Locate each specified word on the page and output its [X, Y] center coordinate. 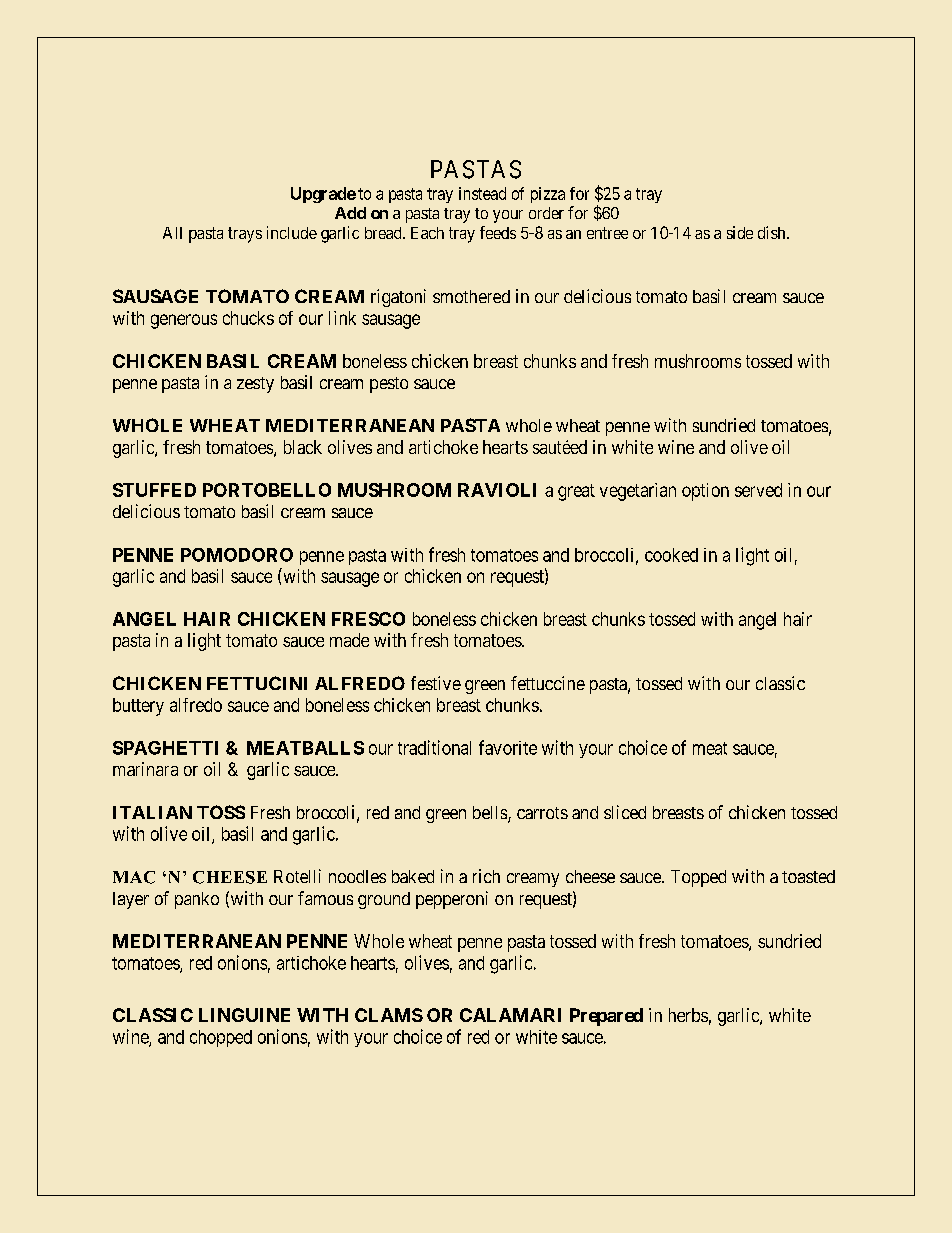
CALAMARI [510, 1015]
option [705, 492]
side [740, 232]
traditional [434, 747]
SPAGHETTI [165, 748]
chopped [221, 1038]
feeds [498, 232]
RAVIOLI [497, 490]
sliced [625, 812]
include [292, 232]
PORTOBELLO [267, 490]
